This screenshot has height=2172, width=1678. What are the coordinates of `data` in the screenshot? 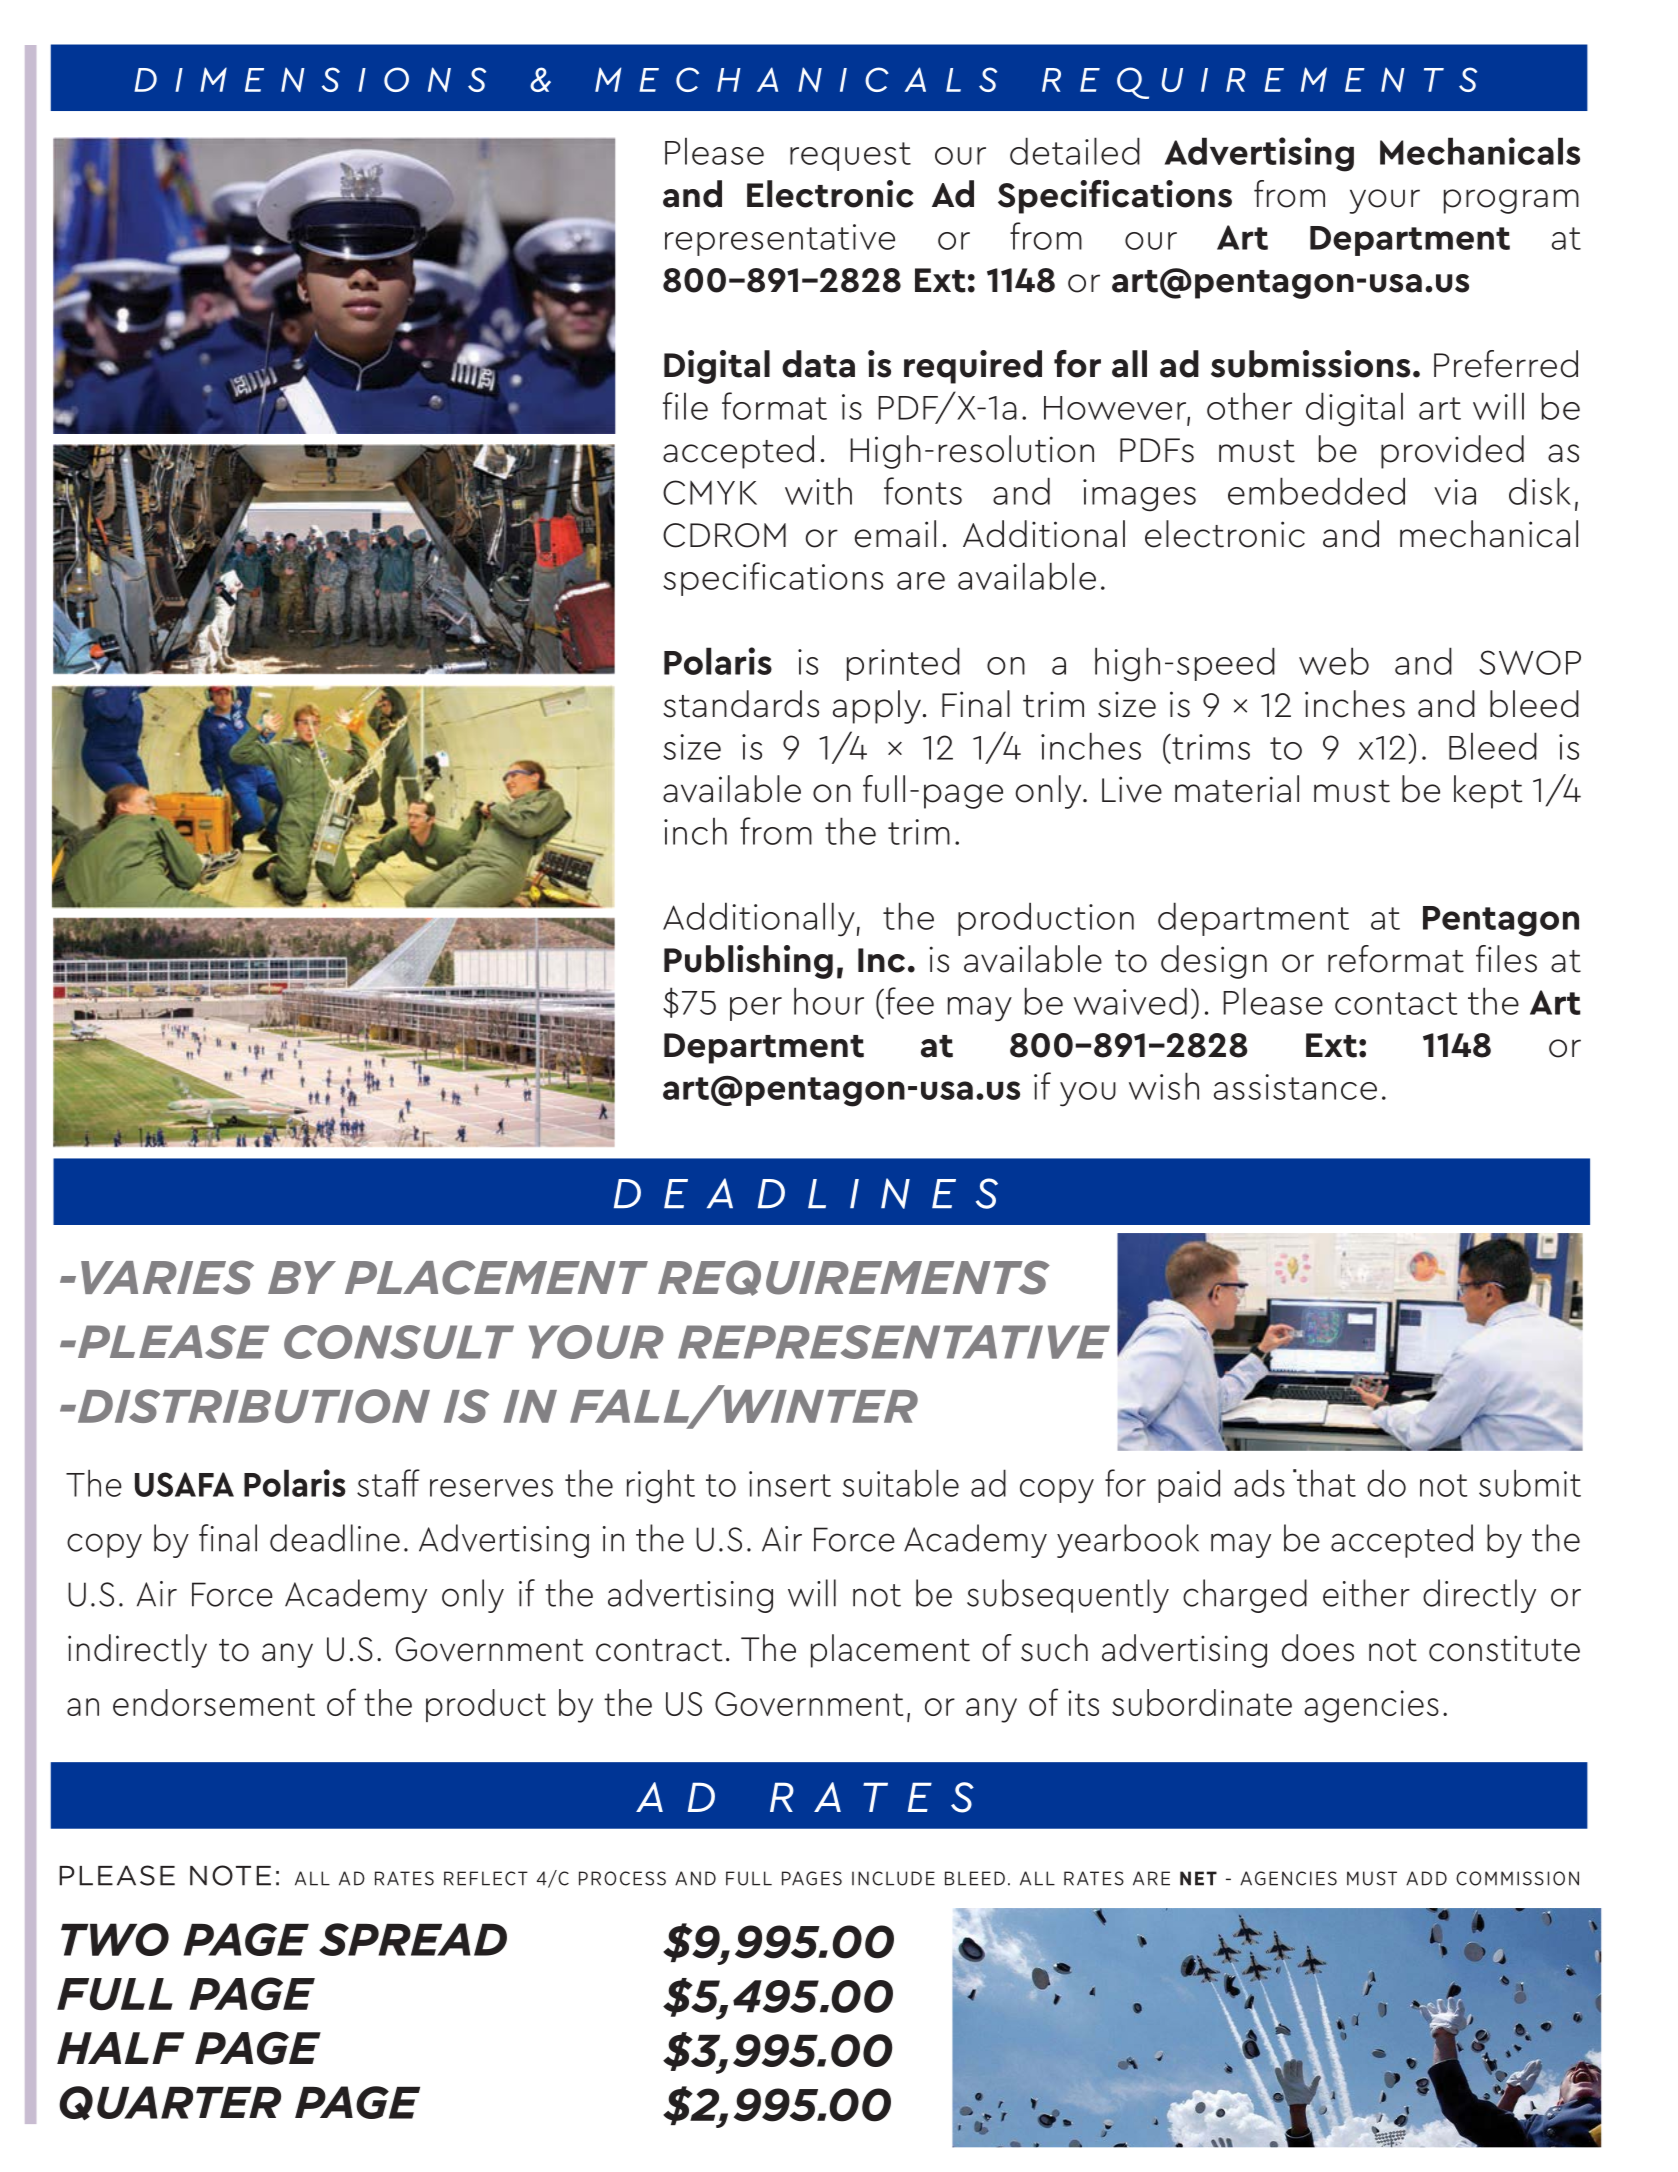 It's located at (818, 364).
